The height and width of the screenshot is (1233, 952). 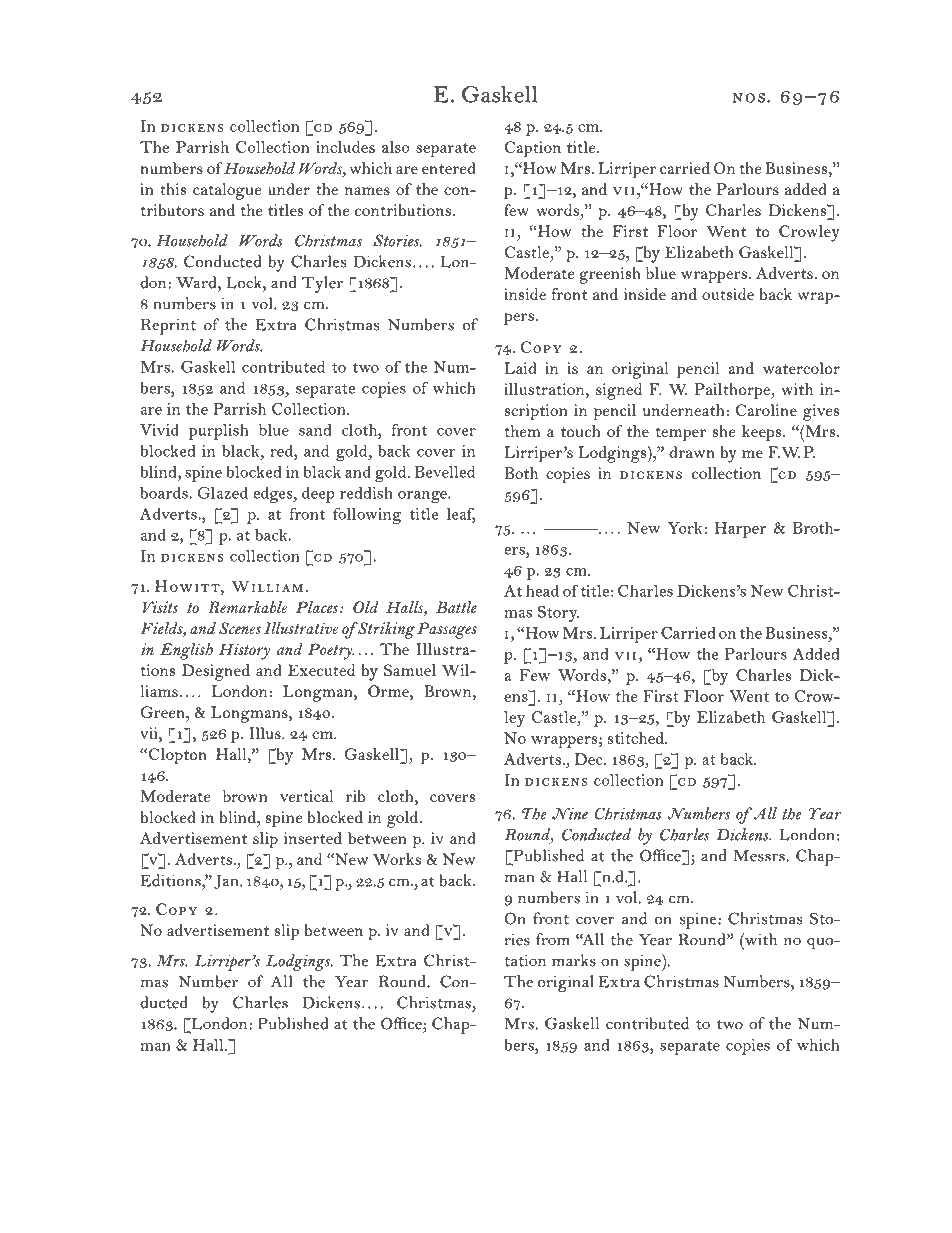 I want to click on Both, so click(x=521, y=473).
